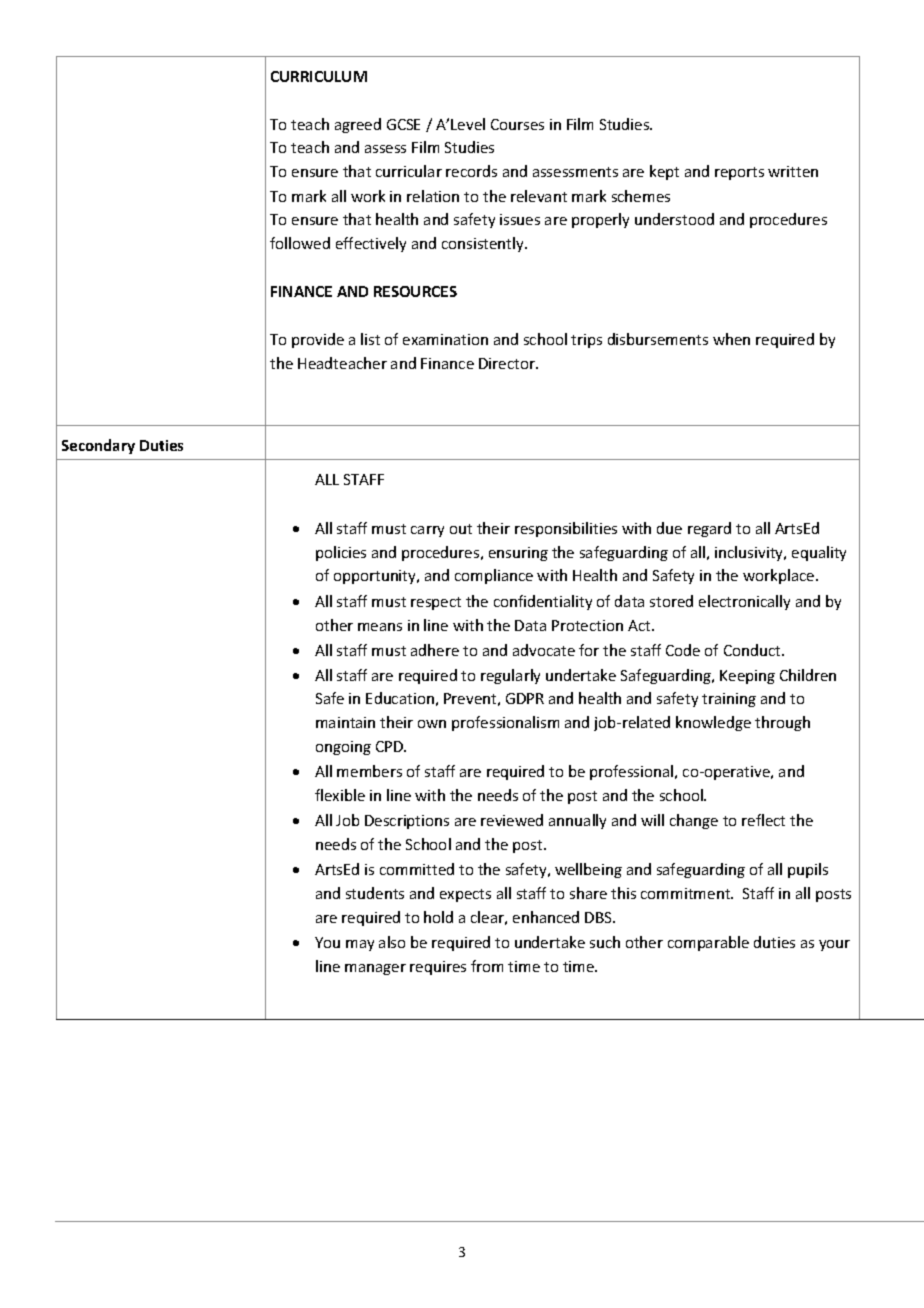 The height and width of the image is (1308, 924). I want to click on Courses, so click(517, 124).
